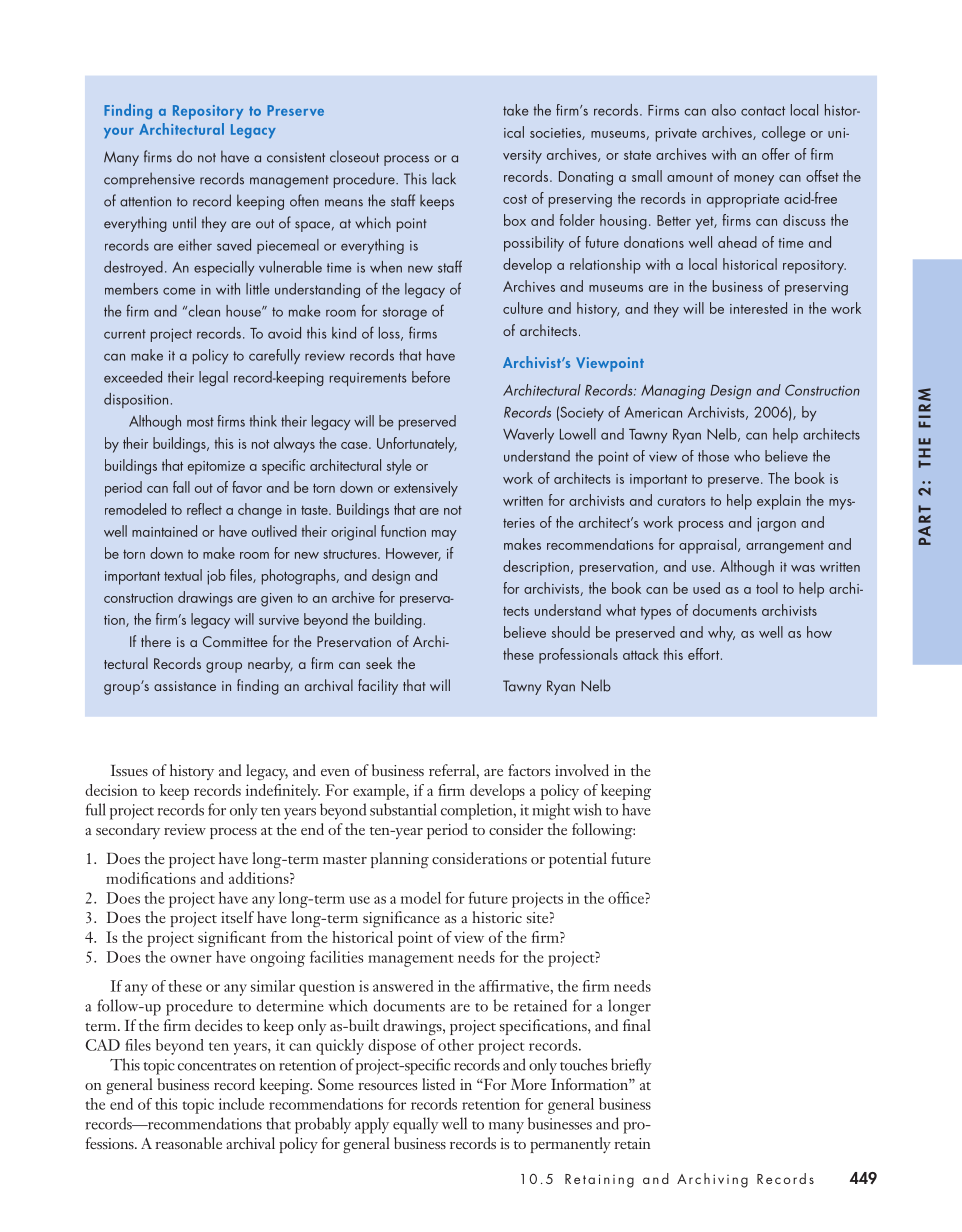 This page has height=1232, width=962. What do you see at coordinates (431, 377) in the page?
I see `before` at bounding box center [431, 377].
